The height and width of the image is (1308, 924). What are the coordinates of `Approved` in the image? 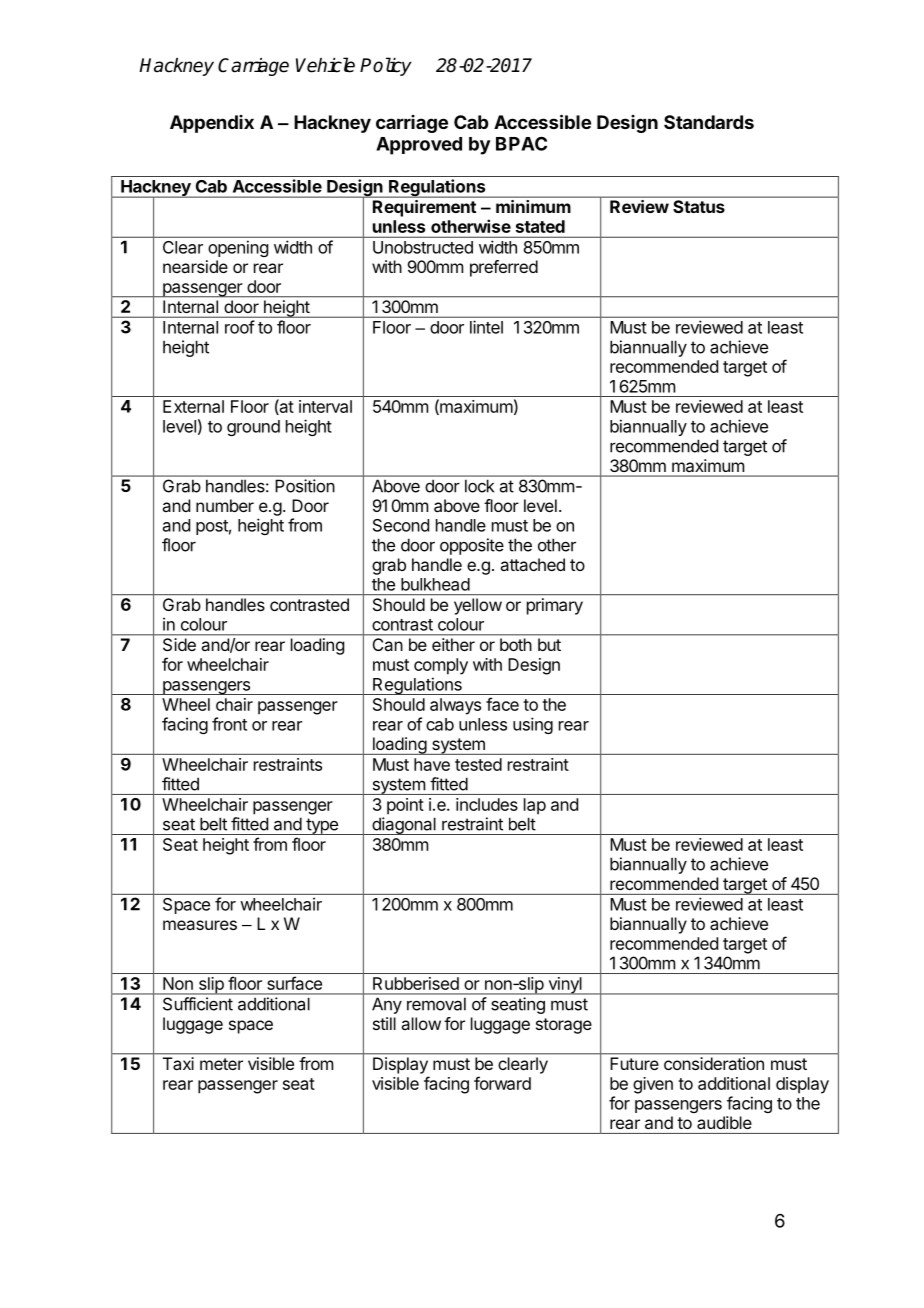 It's located at (419, 146).
